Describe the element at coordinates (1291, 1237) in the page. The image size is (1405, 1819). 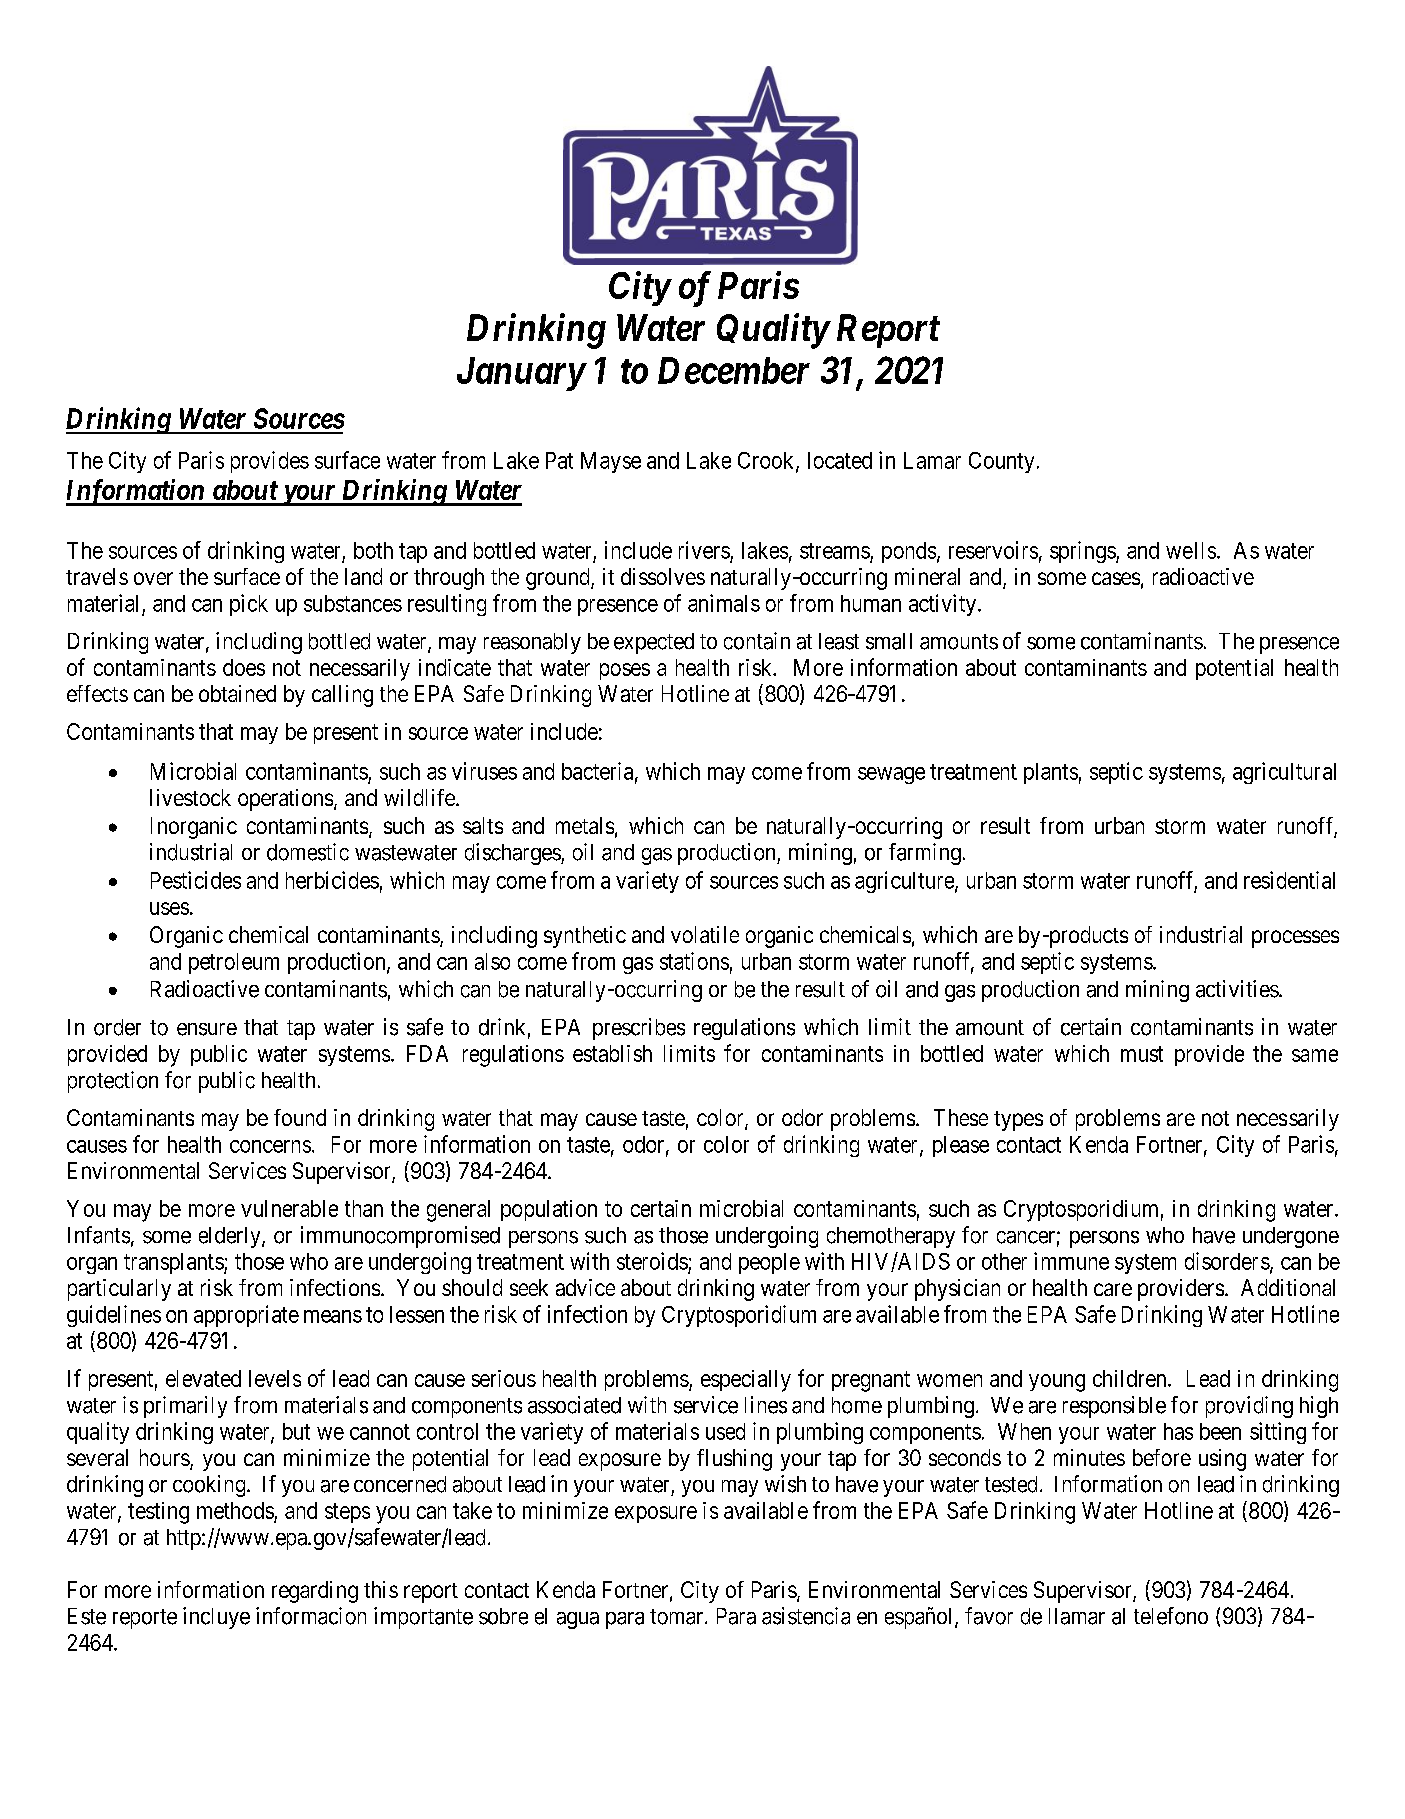
I see `undergone` at that location.
